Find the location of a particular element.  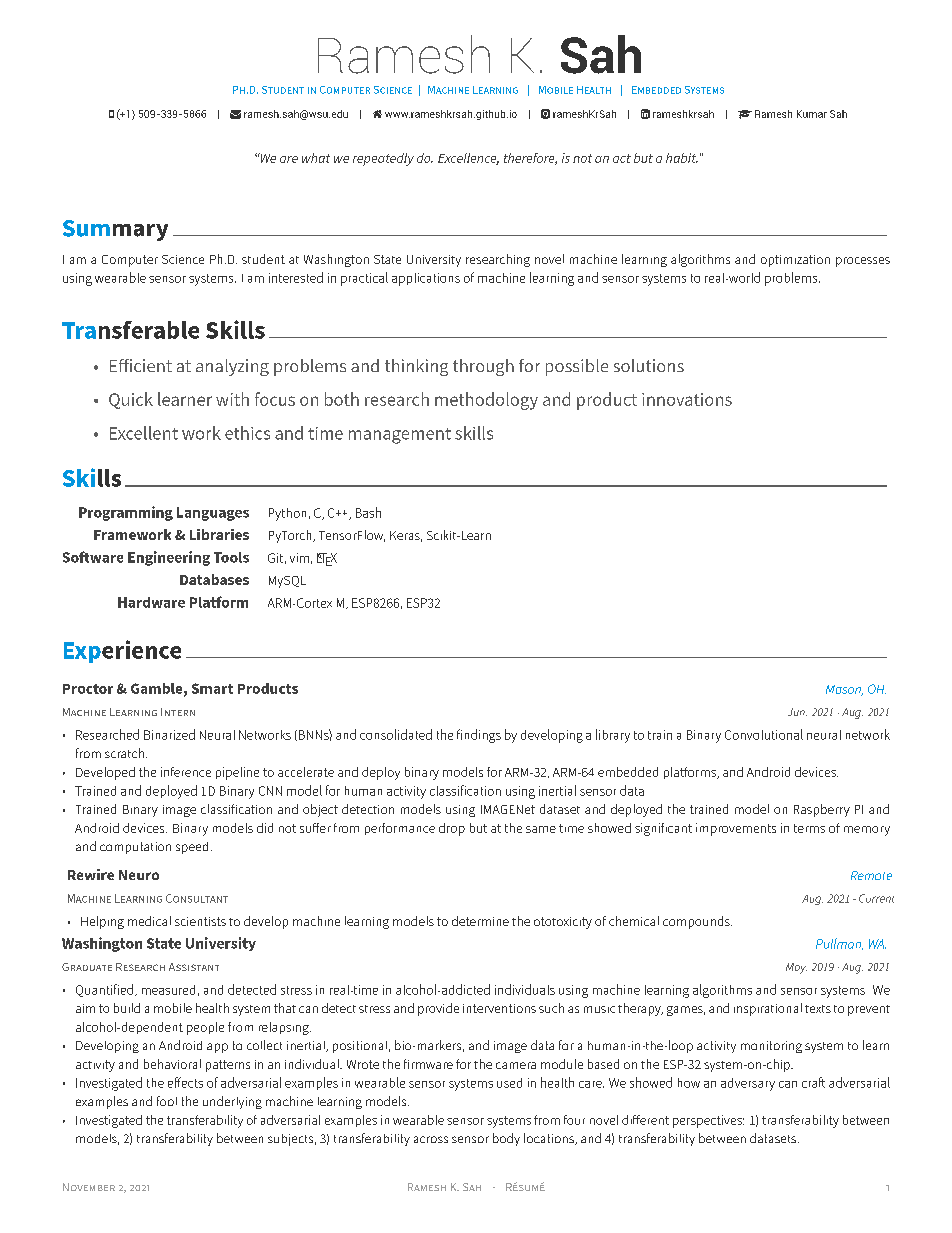

Languages is located at coordinates (213, 514).
